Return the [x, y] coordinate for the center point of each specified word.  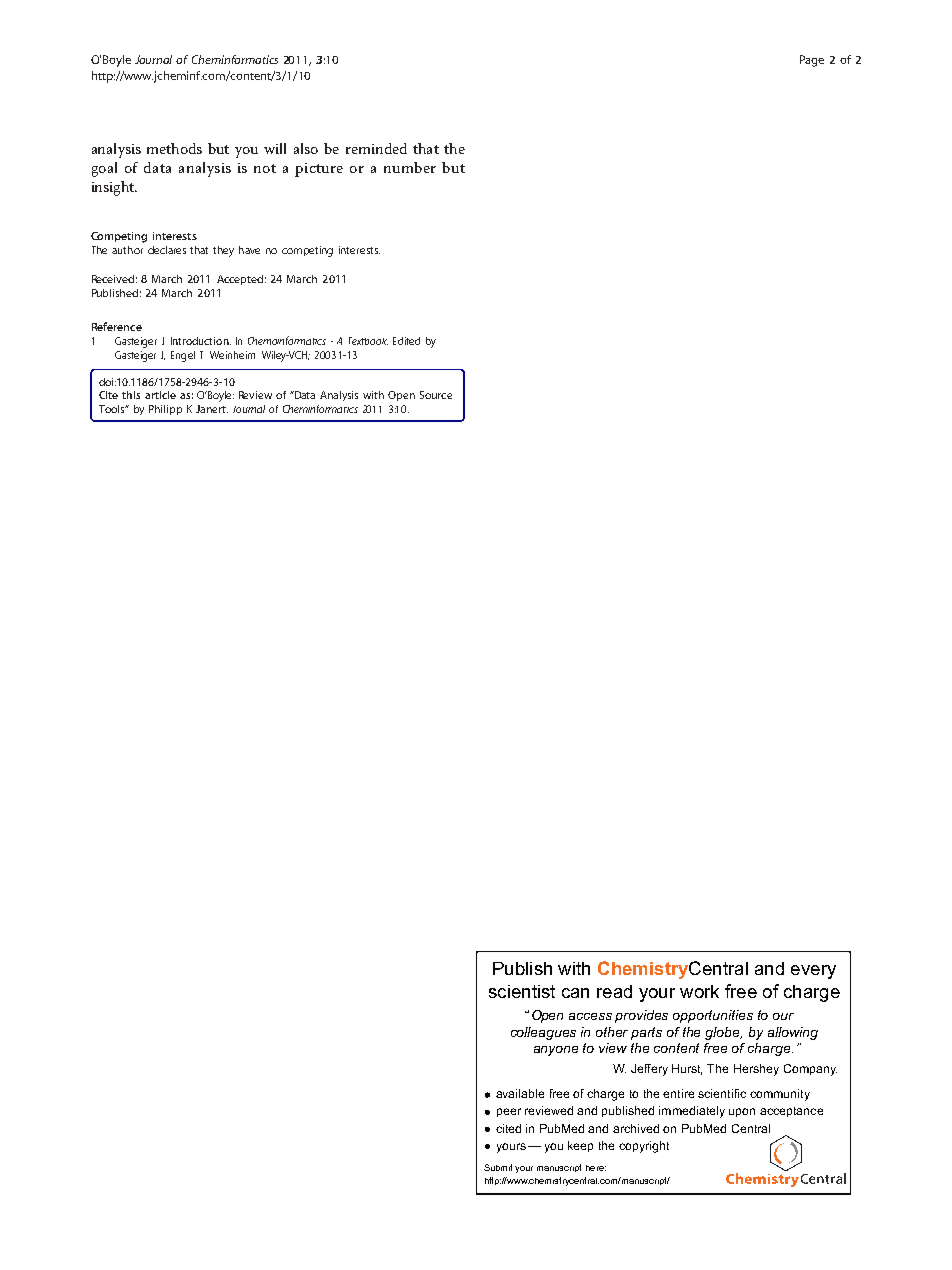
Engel [183, 356]
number [410, 167]
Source [436, 395]
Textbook [368, 341]
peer [509, 1112]
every [813, 972]
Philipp [165, 410]
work [699, 991]
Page [812, 61]
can [575, 993]
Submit [498, 1167]
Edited [406, 341]
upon [742, 1112]
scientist [522, 991]
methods [174, 148]
